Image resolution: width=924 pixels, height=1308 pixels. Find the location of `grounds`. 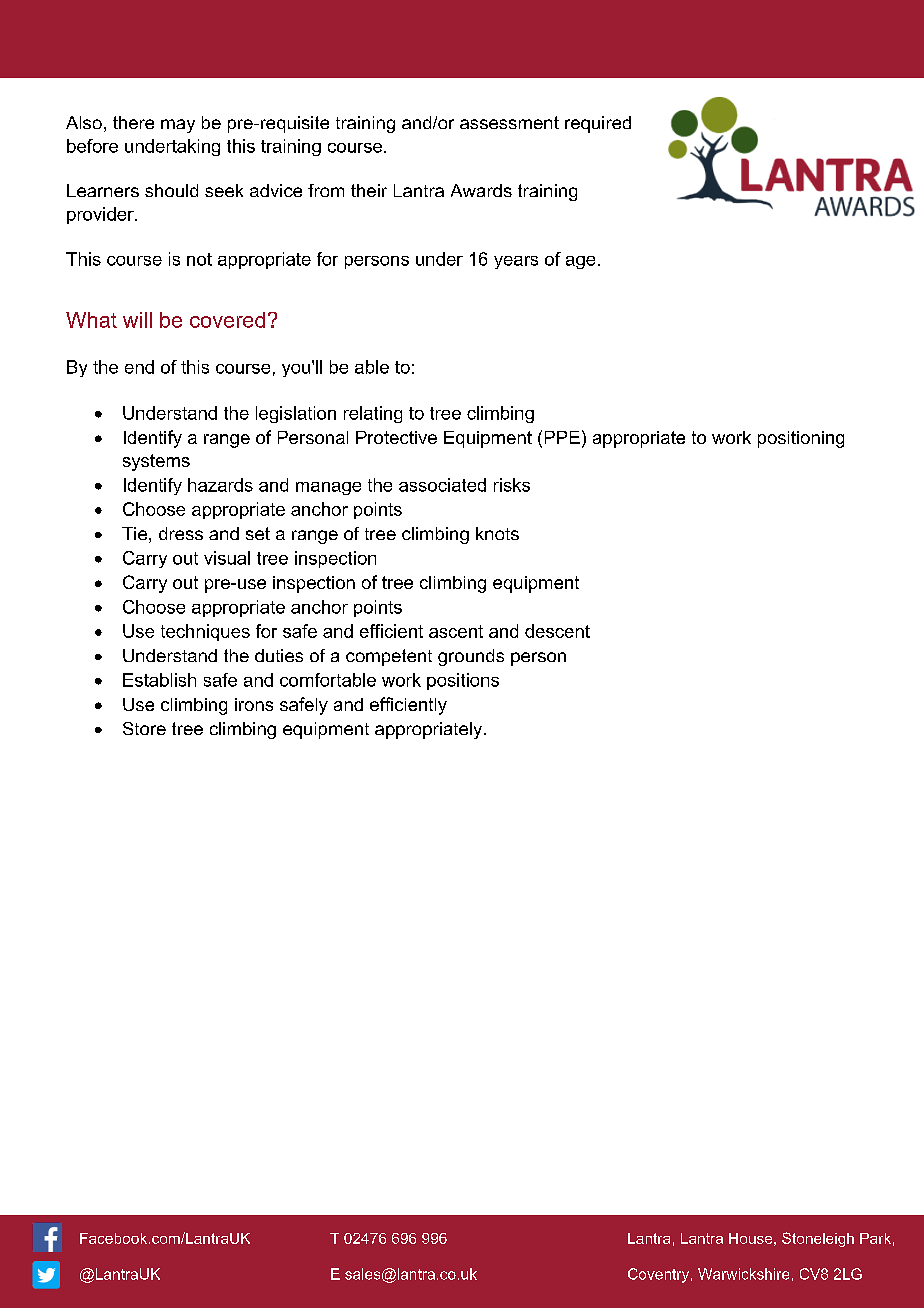

grounds is located at coordinates (471, 657).
